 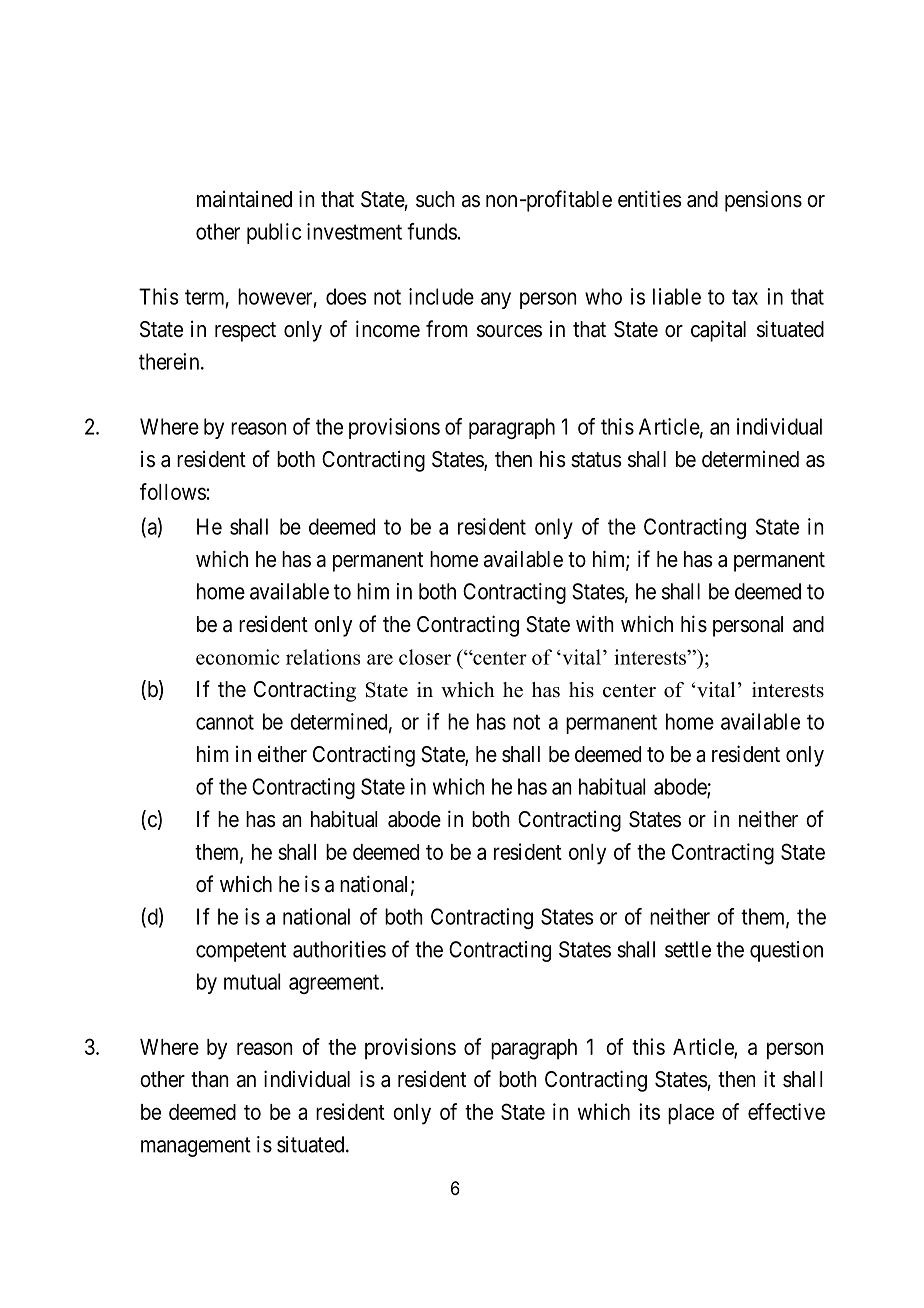 I want to click on closer, so click(x=425, y=657).
